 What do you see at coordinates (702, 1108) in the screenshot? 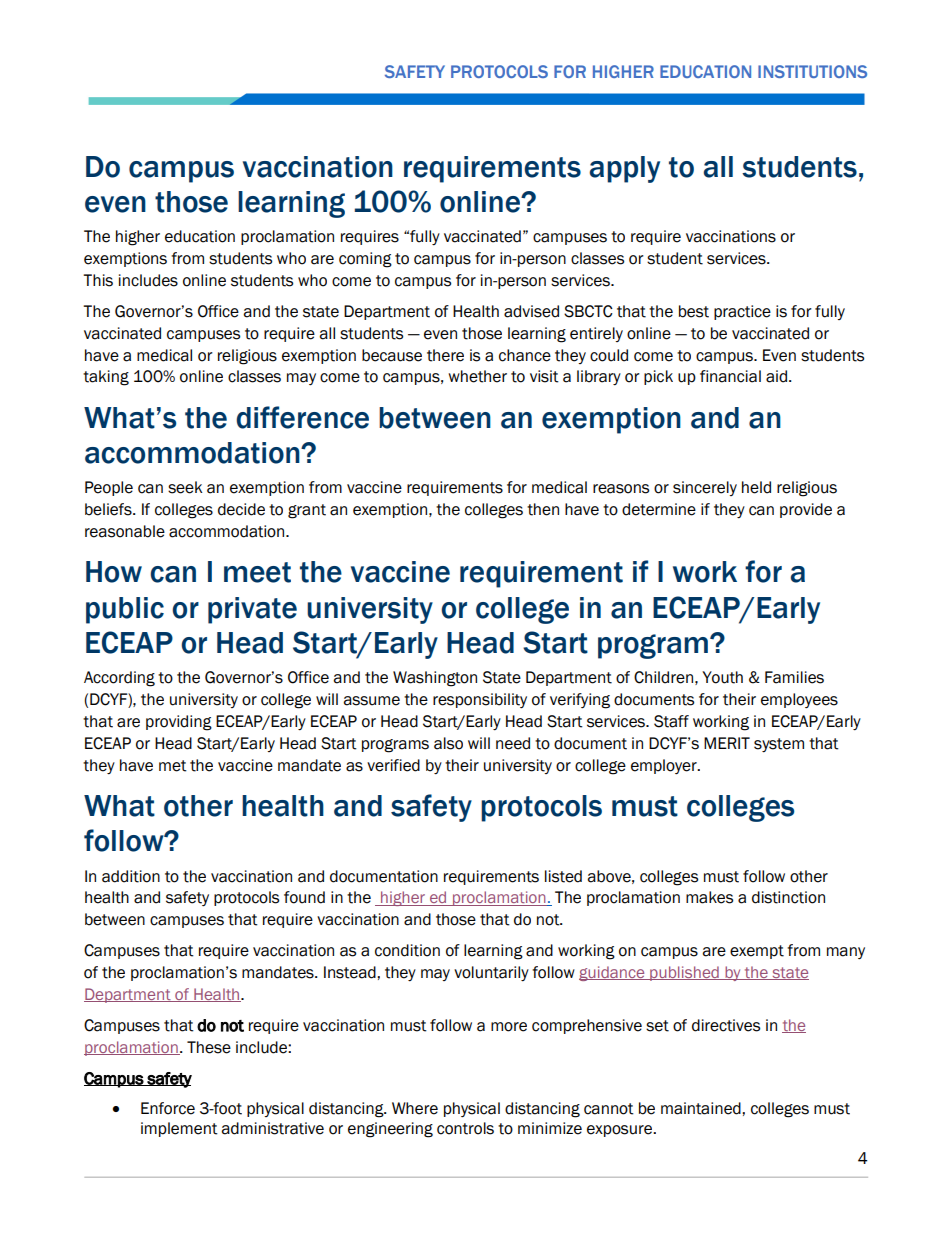
I see `maintained` at bounding box center [702, 1108].
